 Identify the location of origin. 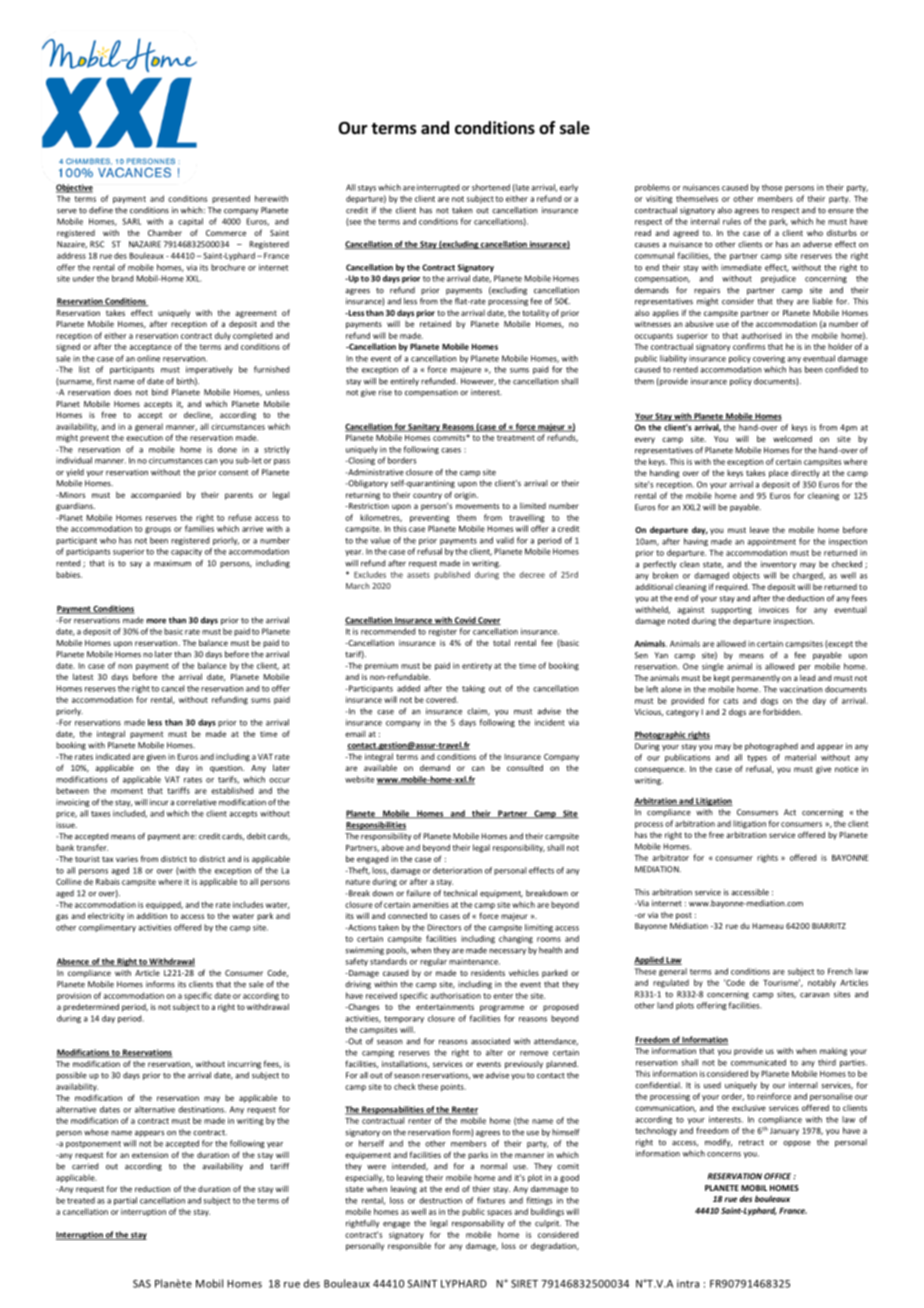
(466, 496).
